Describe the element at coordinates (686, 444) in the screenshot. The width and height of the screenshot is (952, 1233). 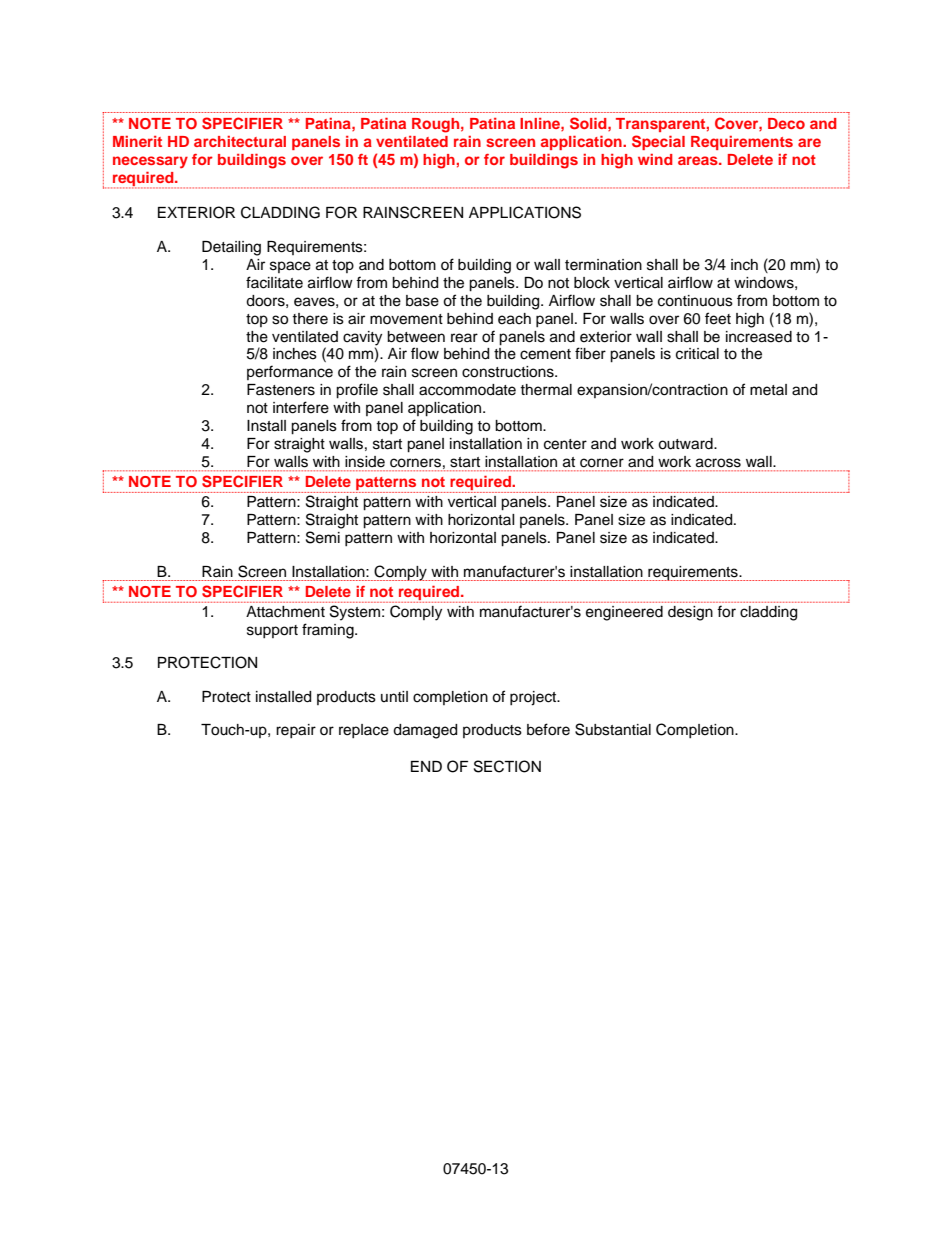
I see `outward` at that location.
